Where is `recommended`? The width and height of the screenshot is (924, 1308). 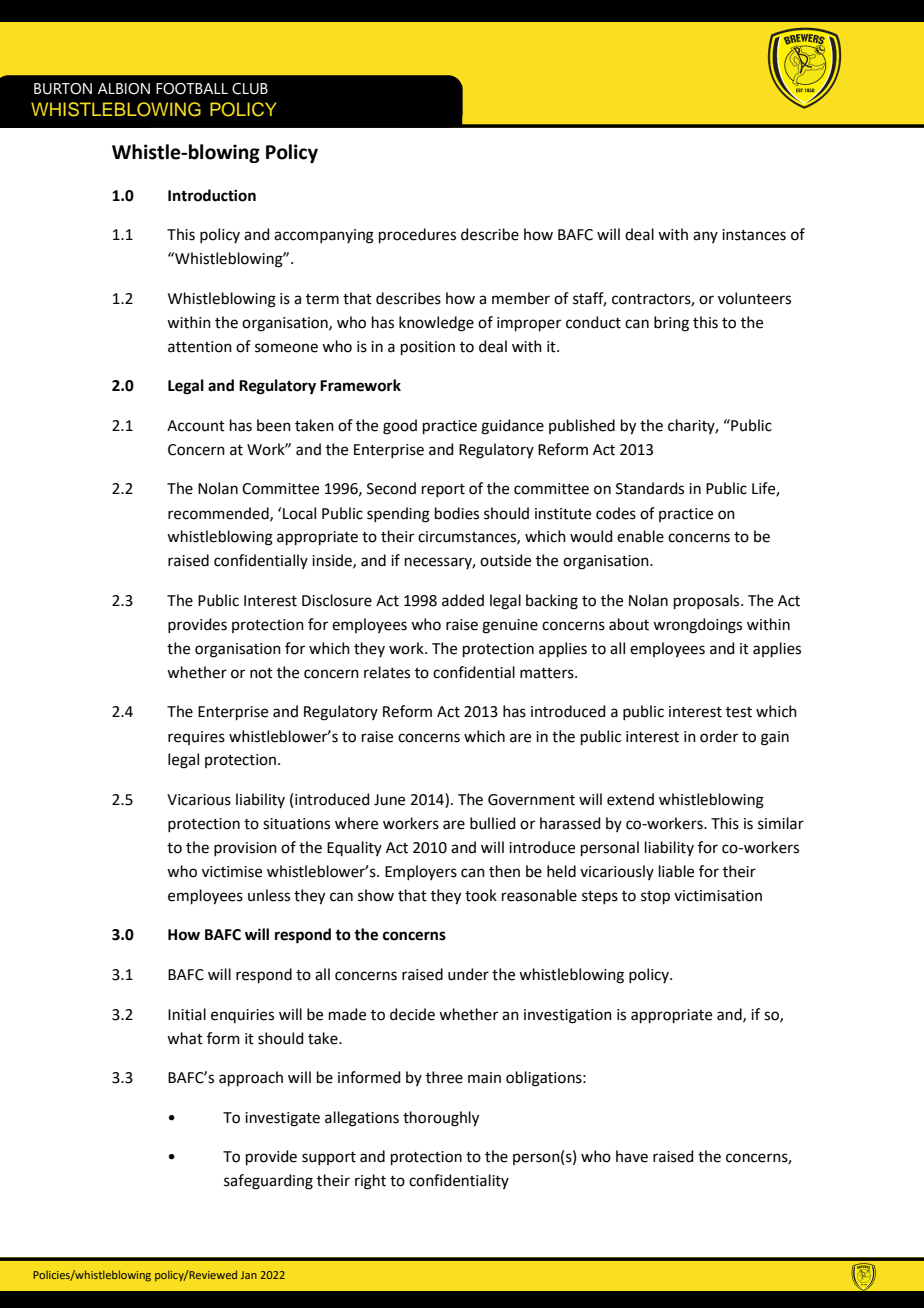
recommended is located at coordinates (219, 514).
